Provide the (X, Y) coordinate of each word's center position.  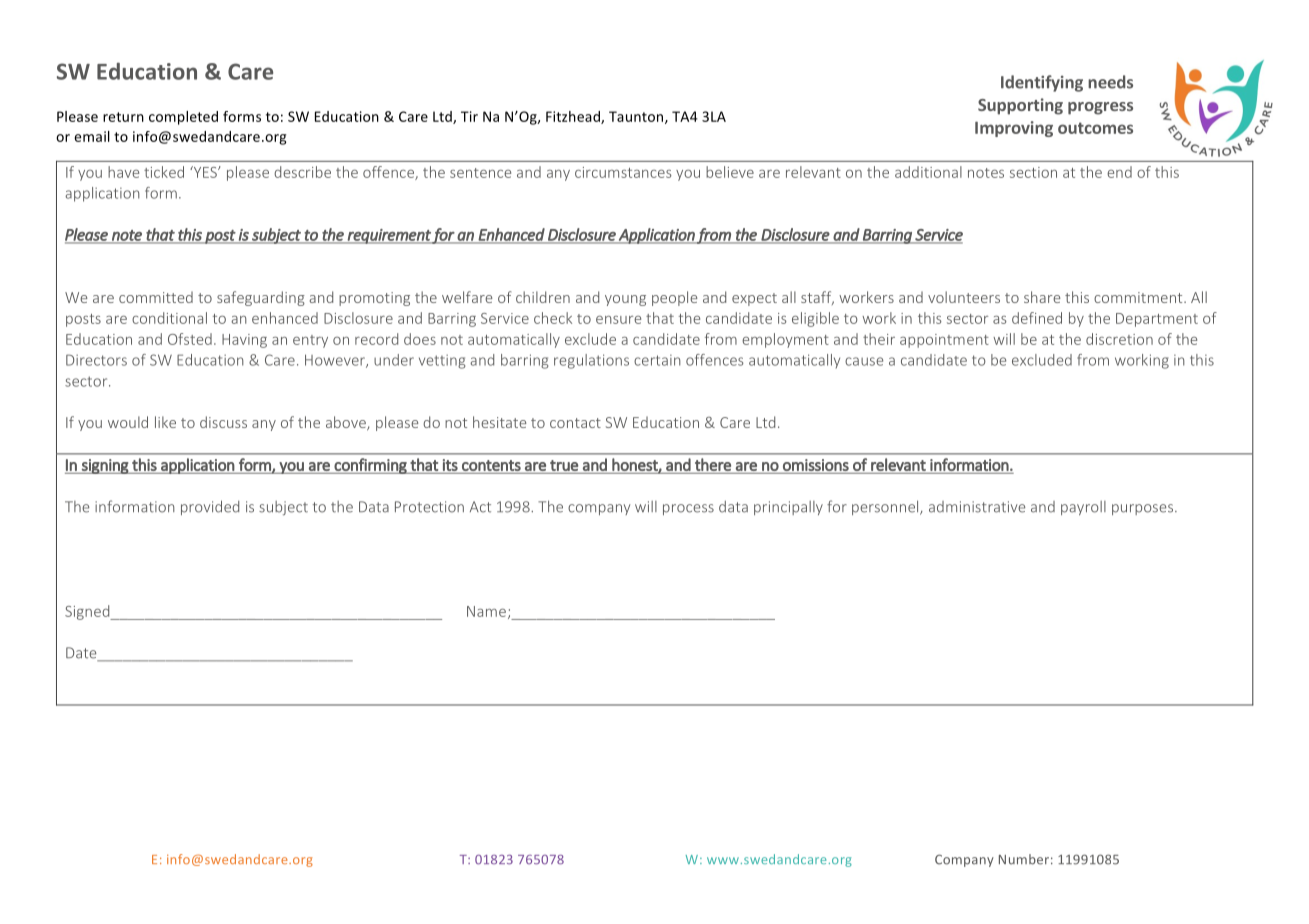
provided (210, 507)
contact (575, 423)
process (688, 509)
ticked (164, 172)
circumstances (623, 172)
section (1033, 172)
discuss (223, 422)
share (1042, 297)
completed (183, 118)
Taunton (637, 117)
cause (864, 361)
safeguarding (261, 298)
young (625, 300)
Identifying (1042, 83)
